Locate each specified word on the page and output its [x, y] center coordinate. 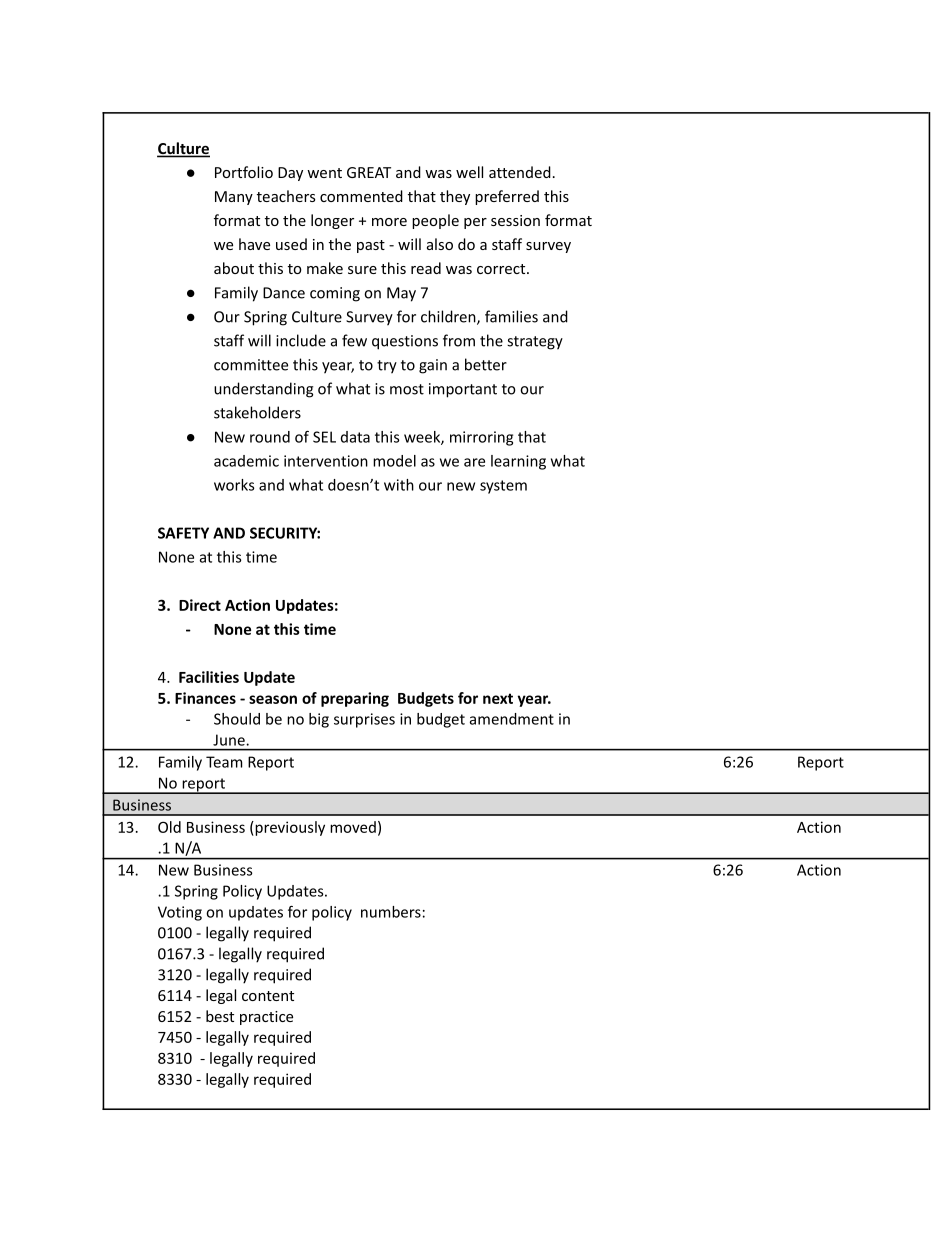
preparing [355, 699]
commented [361, 196]
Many [234, 198]
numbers [391, 912]
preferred [507, 197]
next [498, 698]
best [220, 1016]
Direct [200, 605]
